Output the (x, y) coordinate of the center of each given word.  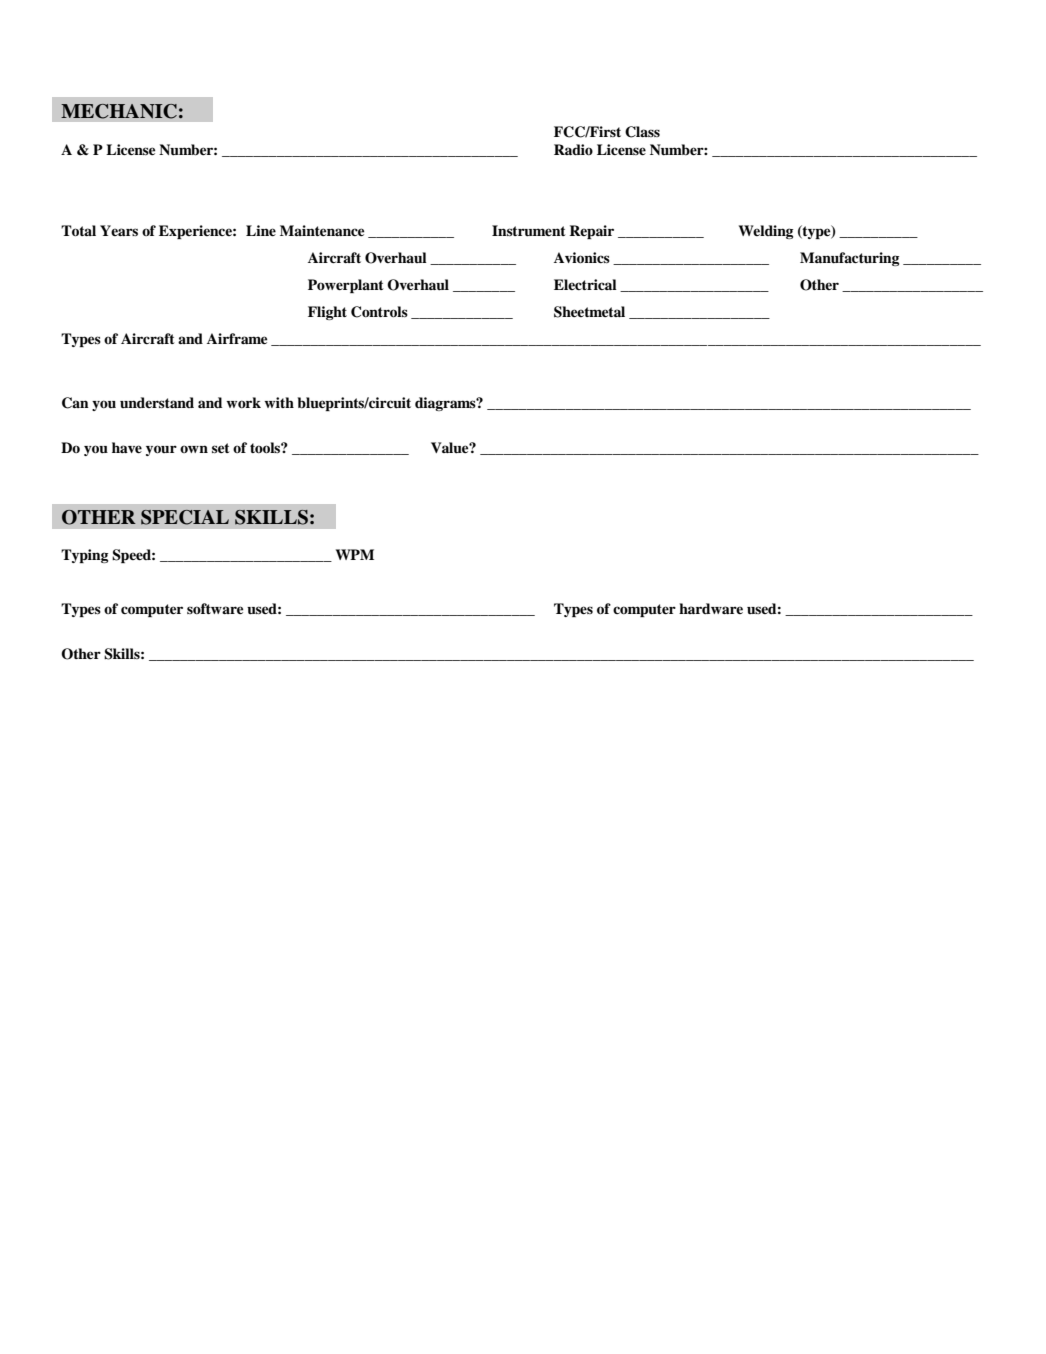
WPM (355, 554)
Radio (573, 149)
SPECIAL (185, 517)
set (221, 448)
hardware (711, 608)
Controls (379, 312)
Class (642, 132)
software (215, 608)
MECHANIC (119, 111)
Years (119, 230)
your (161, 450)
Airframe (237, 338)
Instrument (529, 231)
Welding (766, 232)
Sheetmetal (589, 312)
